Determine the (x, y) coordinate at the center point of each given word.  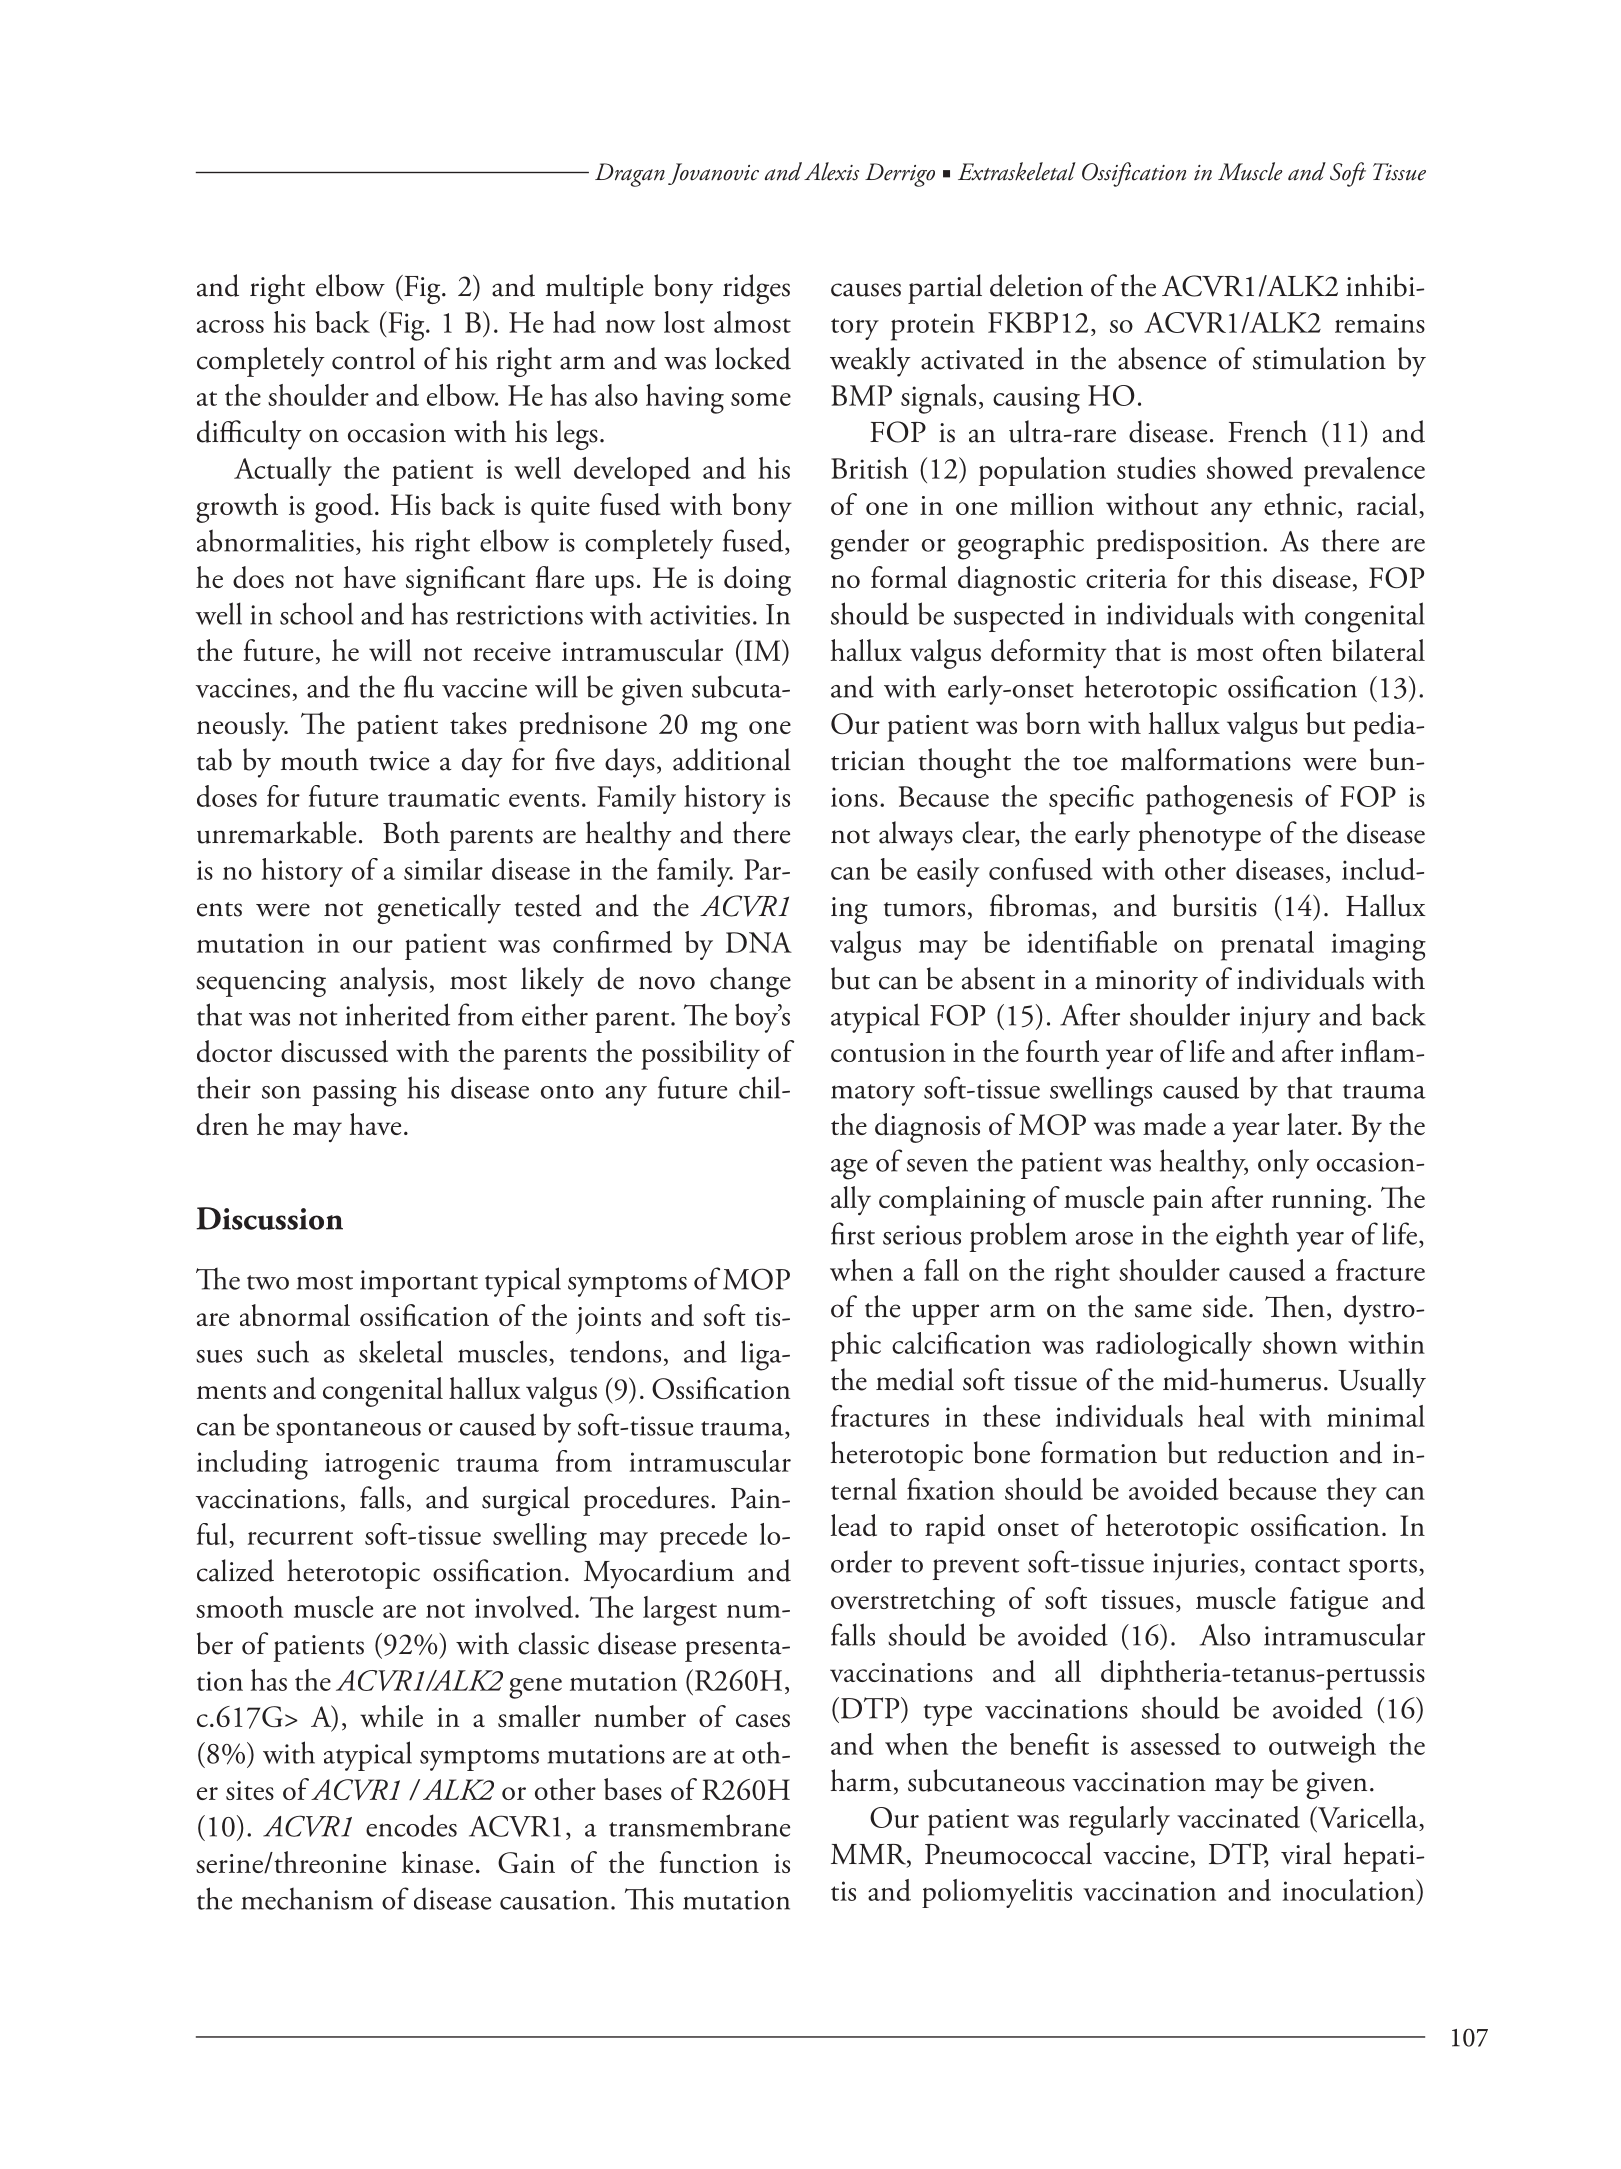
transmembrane (699, 1825)
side (1225, 1306)
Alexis (831, 171)
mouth (320, 759)
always (916, 836)
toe (1090, 763)
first (853, 1233)
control (373, 358)
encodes (411, 1825)
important (419, 1283)
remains (1380, 323)
